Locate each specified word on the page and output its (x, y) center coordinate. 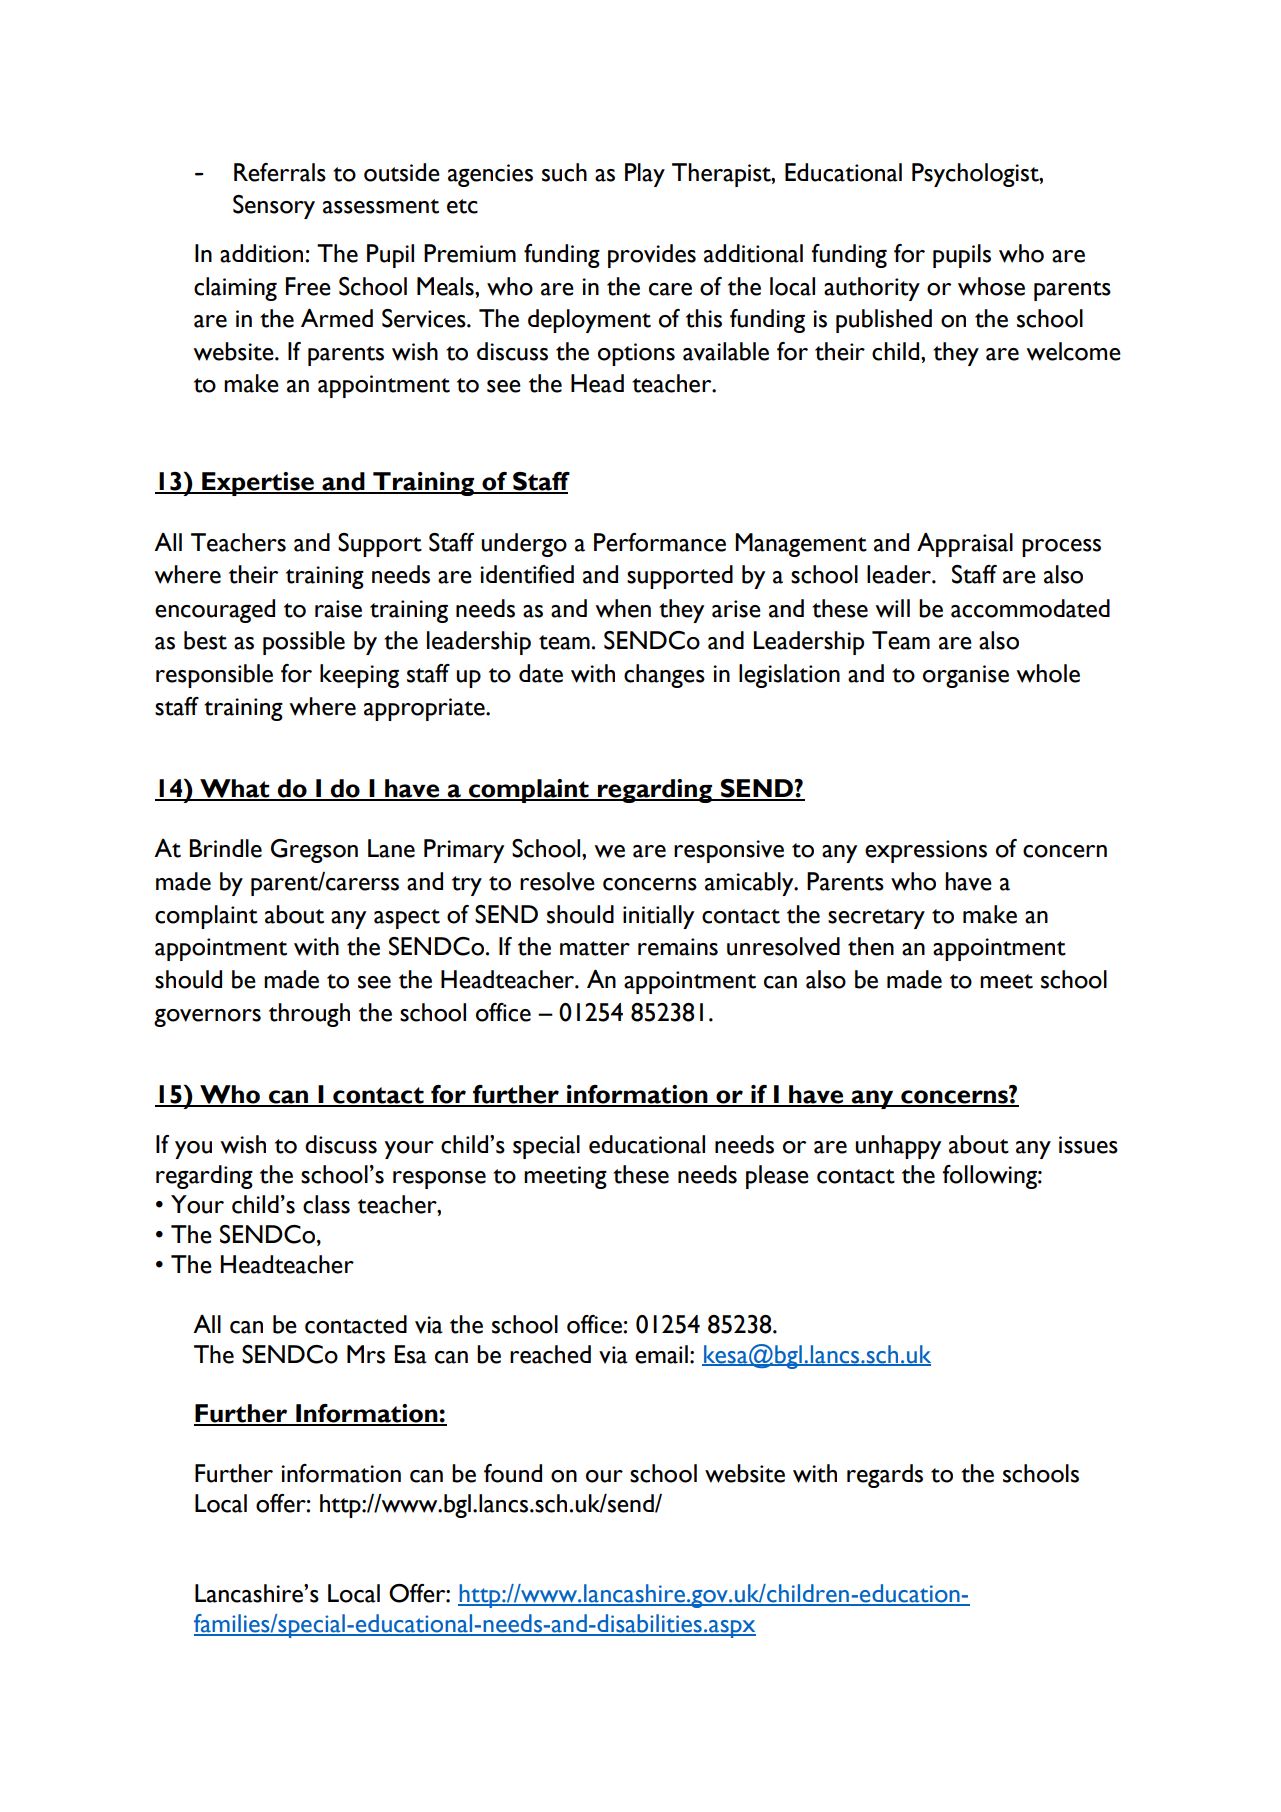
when (623, 608)
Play (645, 175)
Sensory (274, 207)
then (871, 946)
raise (338, 609)
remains (678, 947)
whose (991, 286)
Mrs (366, 1354)
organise (966, 676)
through (309, 1015)
